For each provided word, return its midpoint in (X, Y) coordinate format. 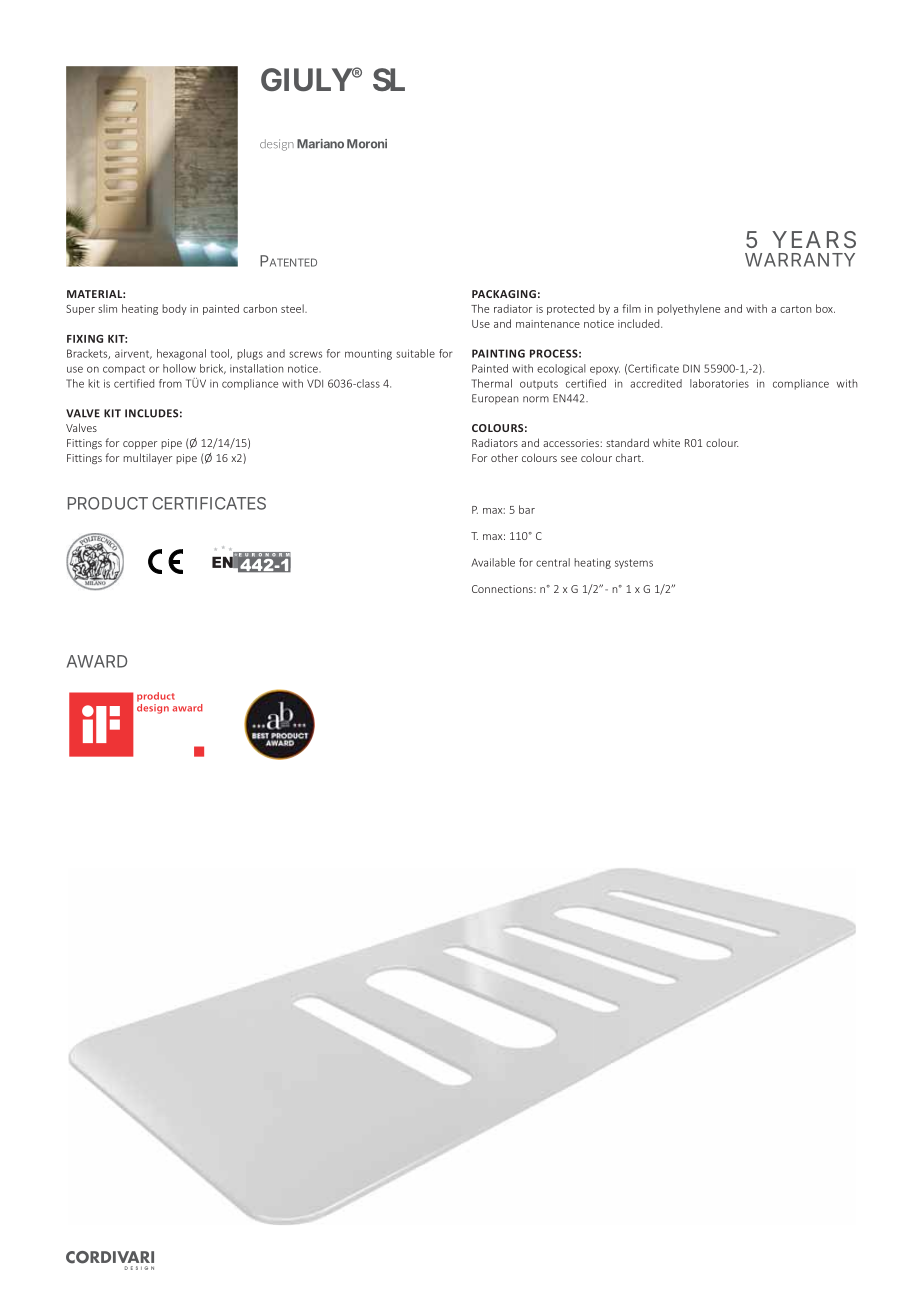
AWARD (97, 661)
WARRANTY (800, 260)
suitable (415, 353)
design (277, 145)
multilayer (147, 458)
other (504, 457)
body (174, 309)
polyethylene (688, 309)
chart (629, 458)
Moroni (367, 144)
